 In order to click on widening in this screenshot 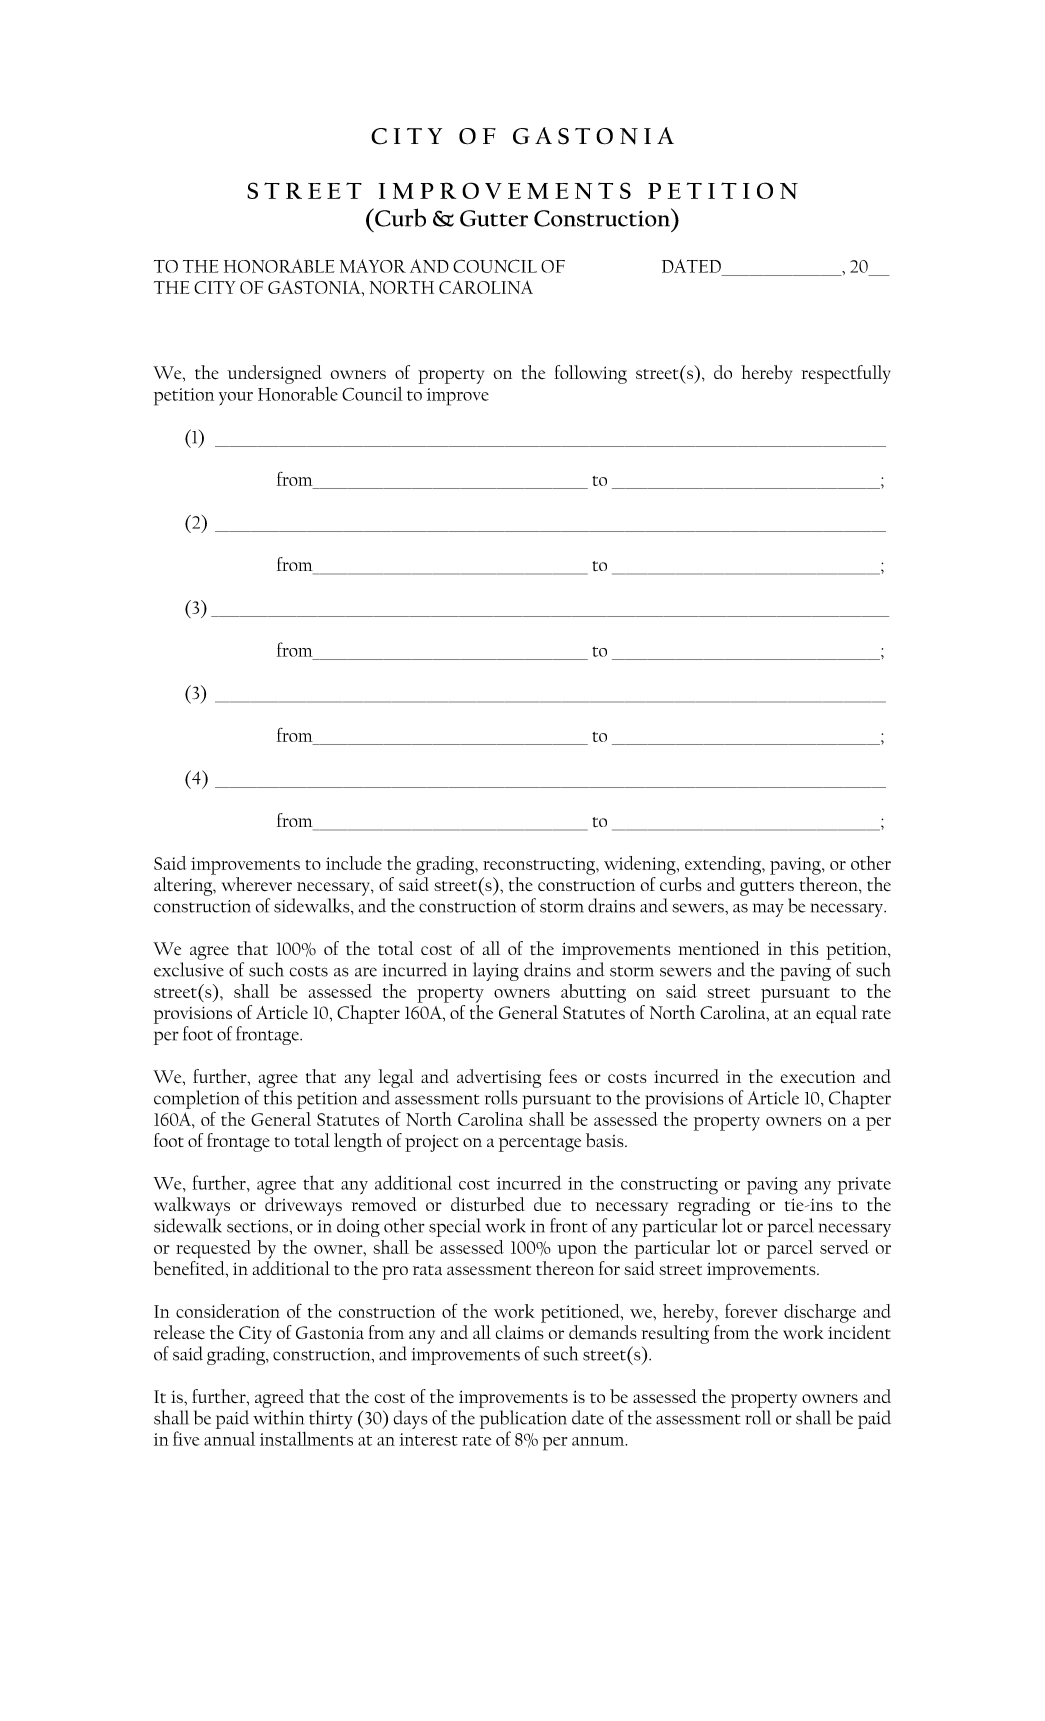, I will do `click(641, 865)`.
